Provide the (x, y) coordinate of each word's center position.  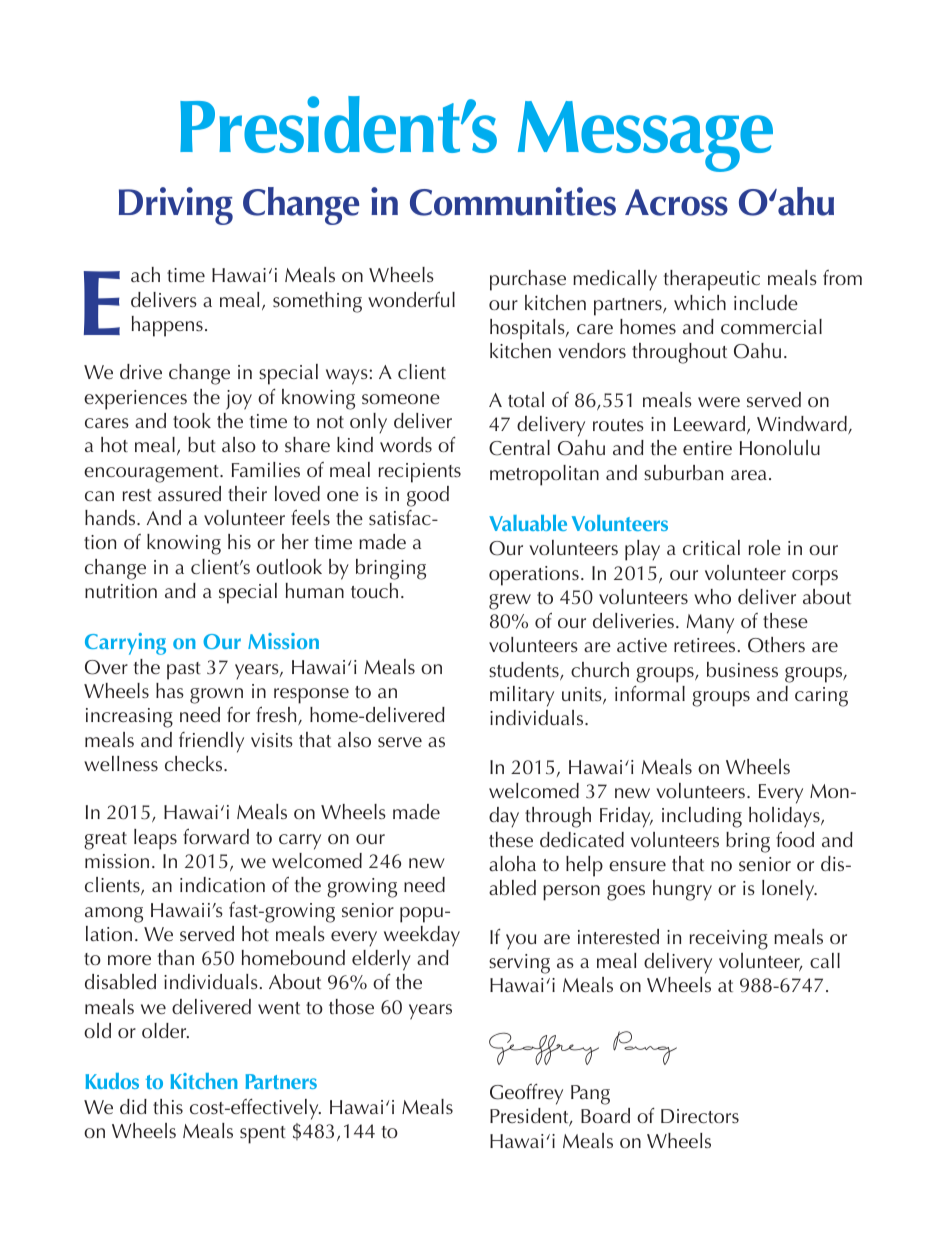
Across (676, 202)
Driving (176, 206)
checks (195, 763)
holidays (785, 817)
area (749, 475)
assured (189, 493)
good (428, 496)
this (168, 1106)
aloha (512, 863)
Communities (513, 201)
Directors (700, 1116)
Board (605, 1115)
